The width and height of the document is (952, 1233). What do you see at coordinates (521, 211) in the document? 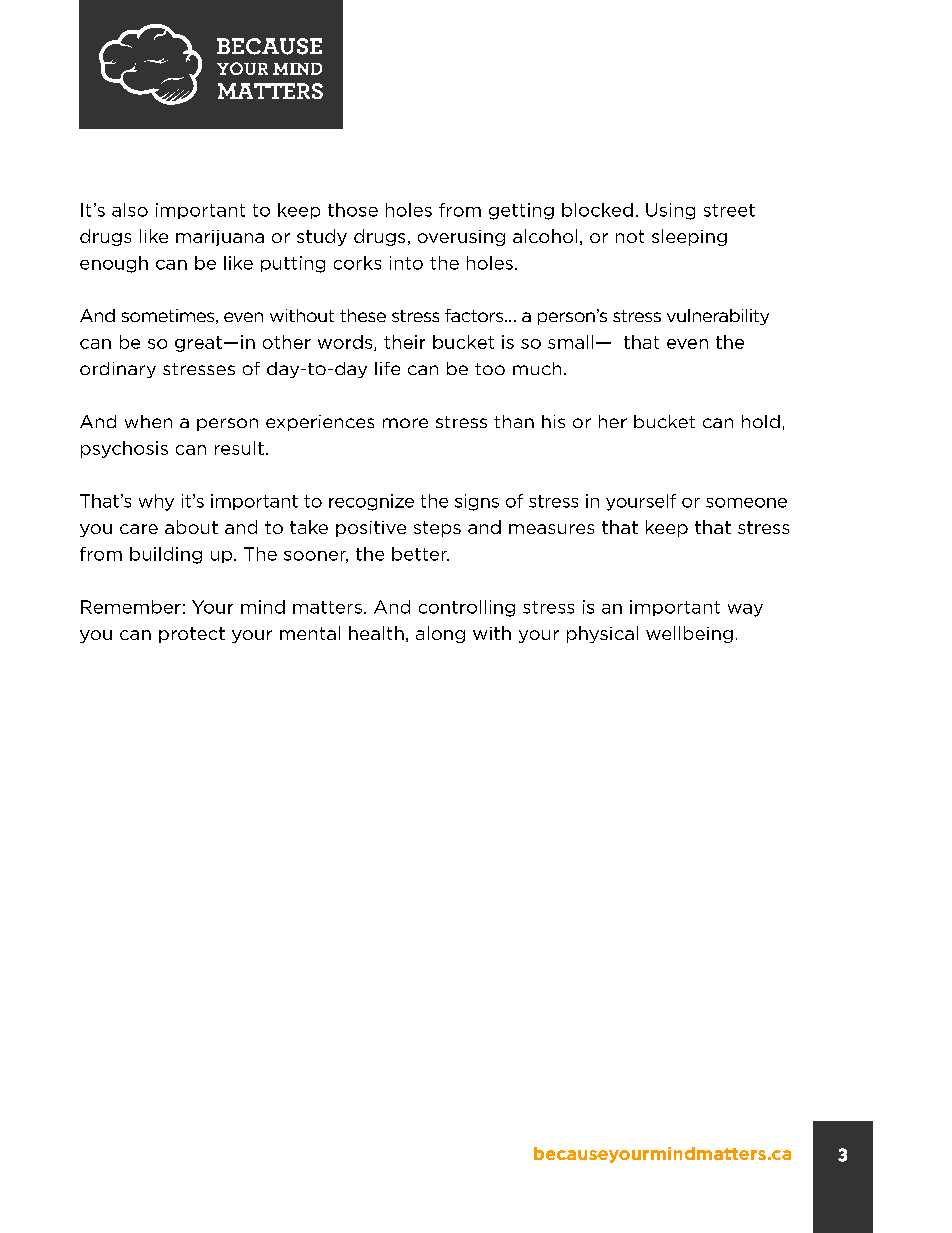
I see `getting` at bounding box center [521, 211].
